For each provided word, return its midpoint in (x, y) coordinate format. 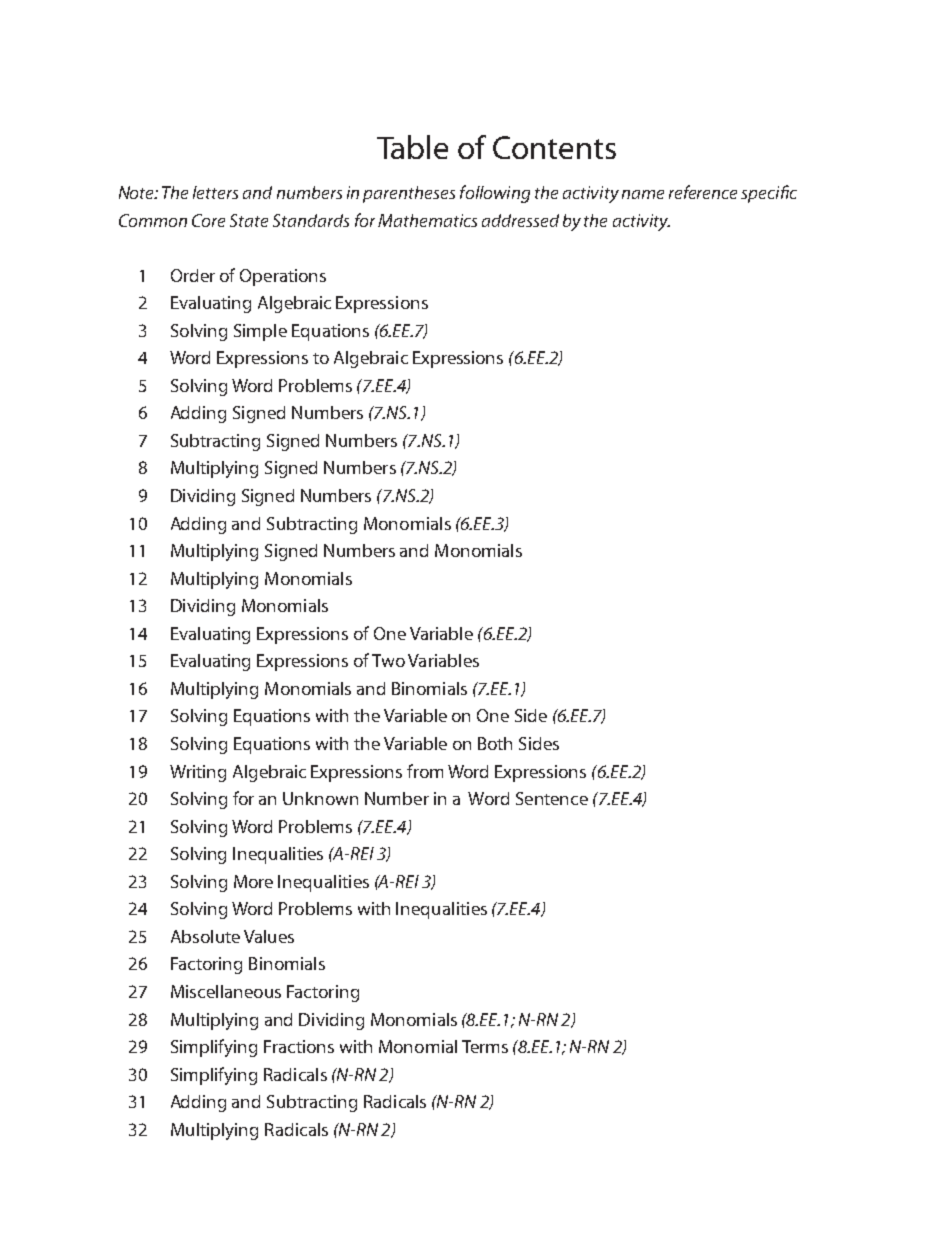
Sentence (552, 798)
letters (215, 192)
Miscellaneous (226, 991)
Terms (485, 1046)
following (495, 194)
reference (703, 192)
